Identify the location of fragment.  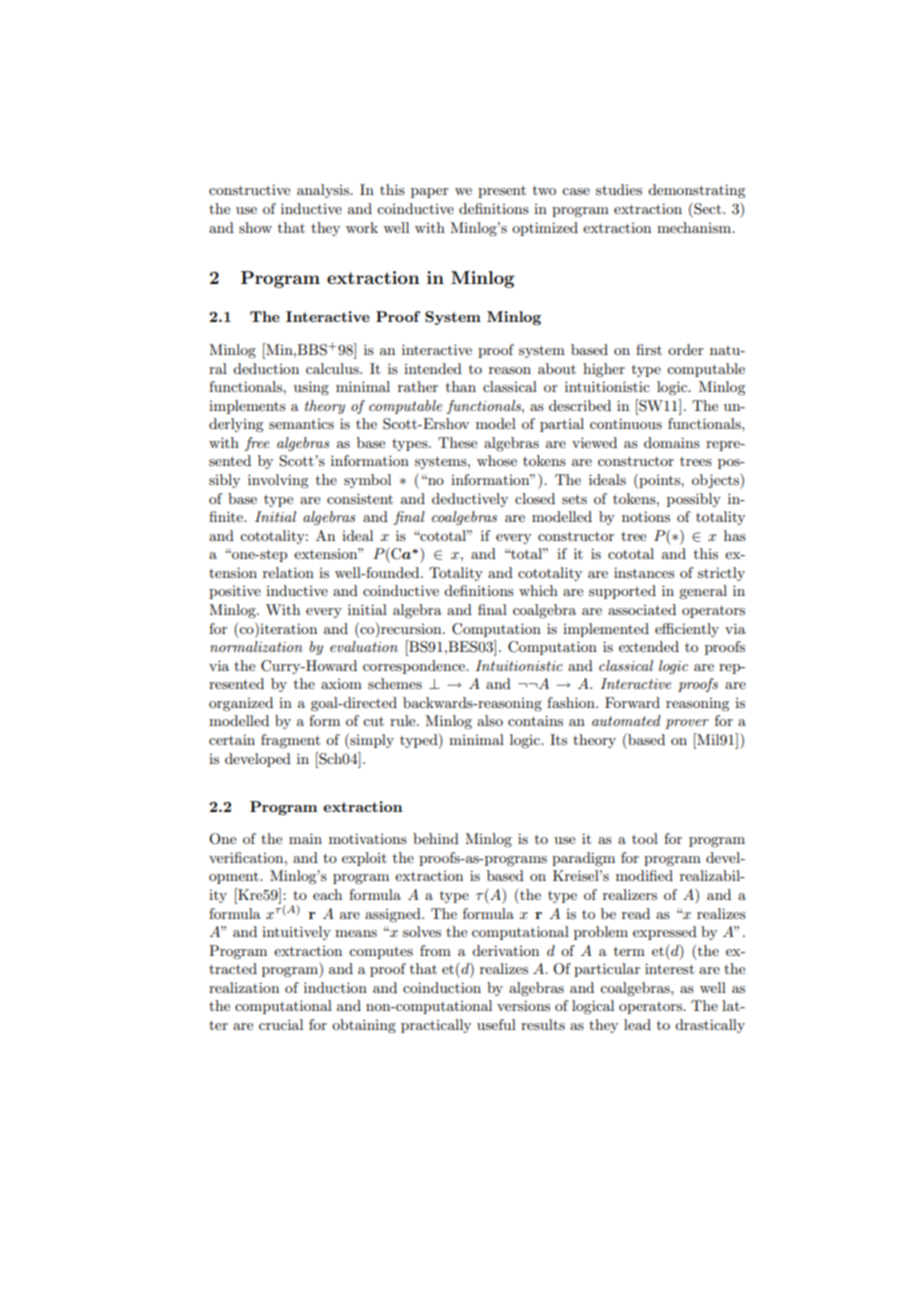
(290, 741).
